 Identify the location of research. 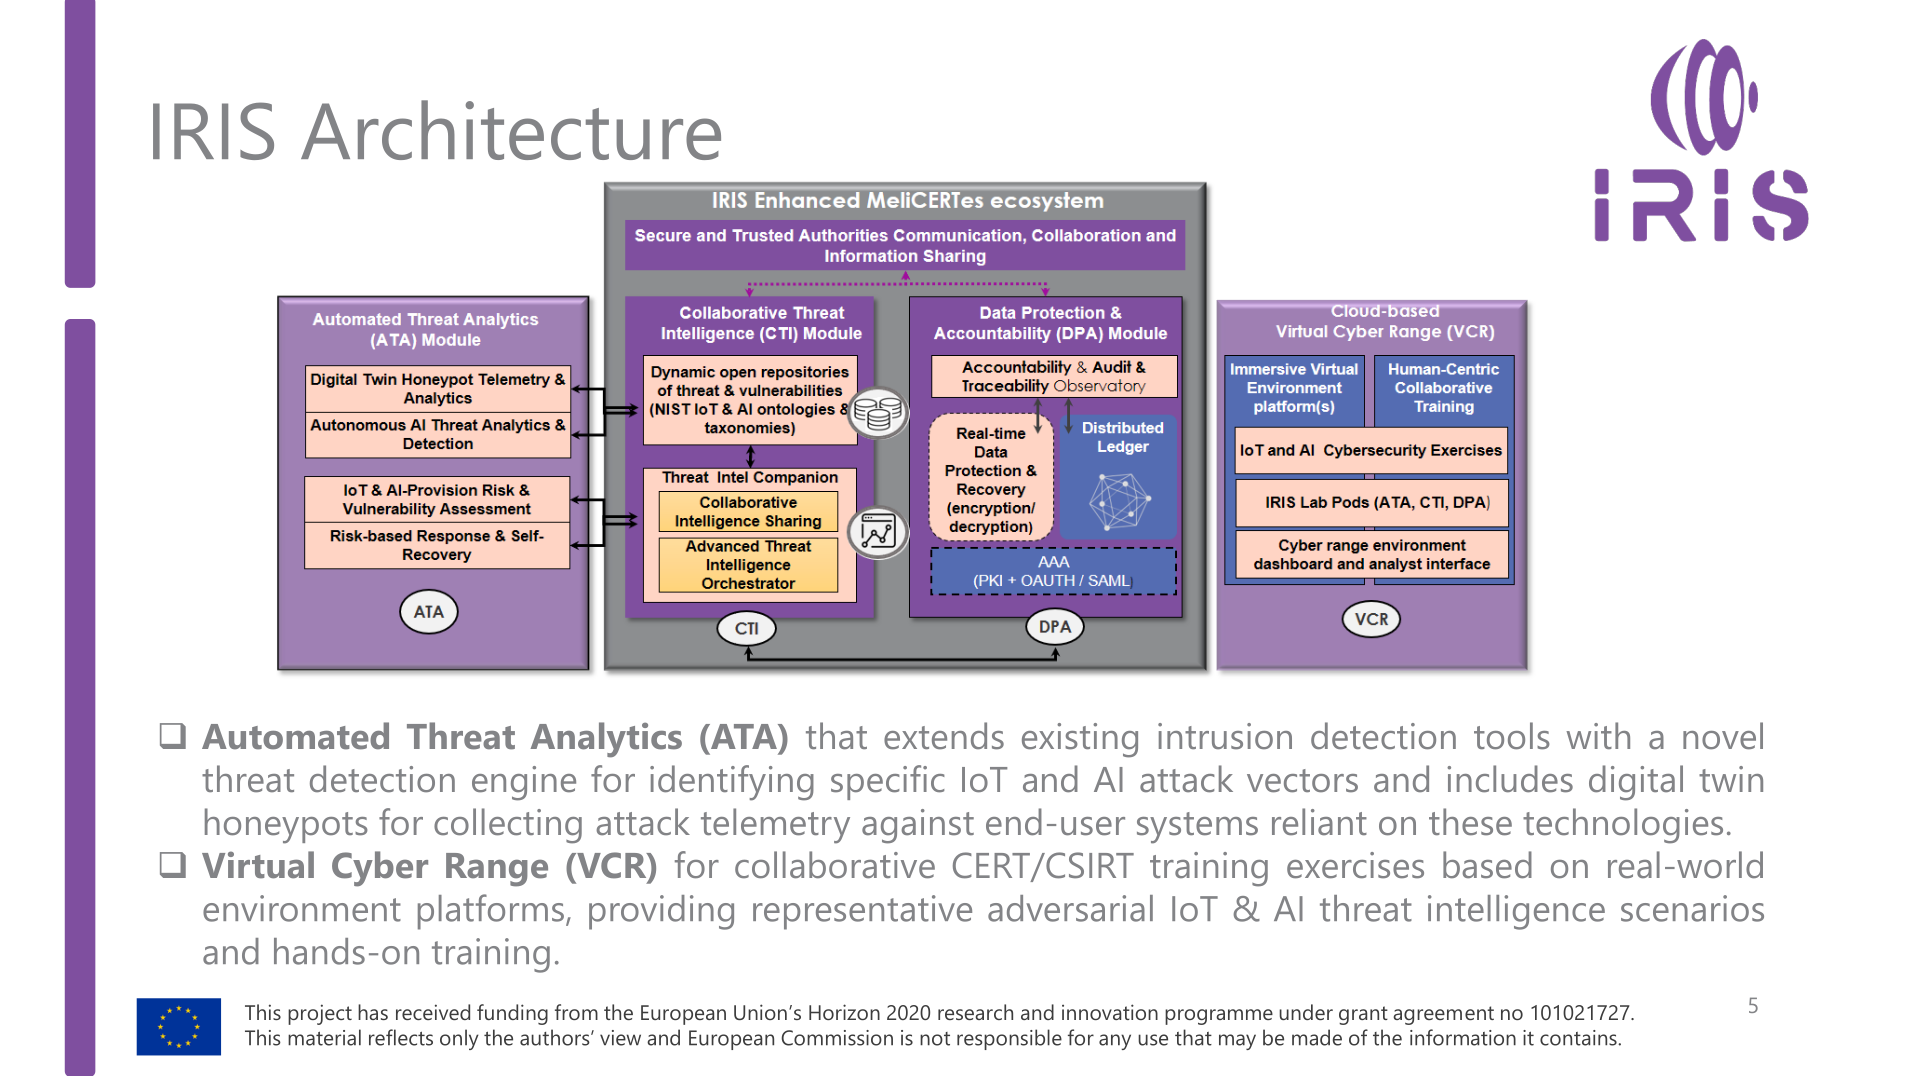
(975, 1012).
